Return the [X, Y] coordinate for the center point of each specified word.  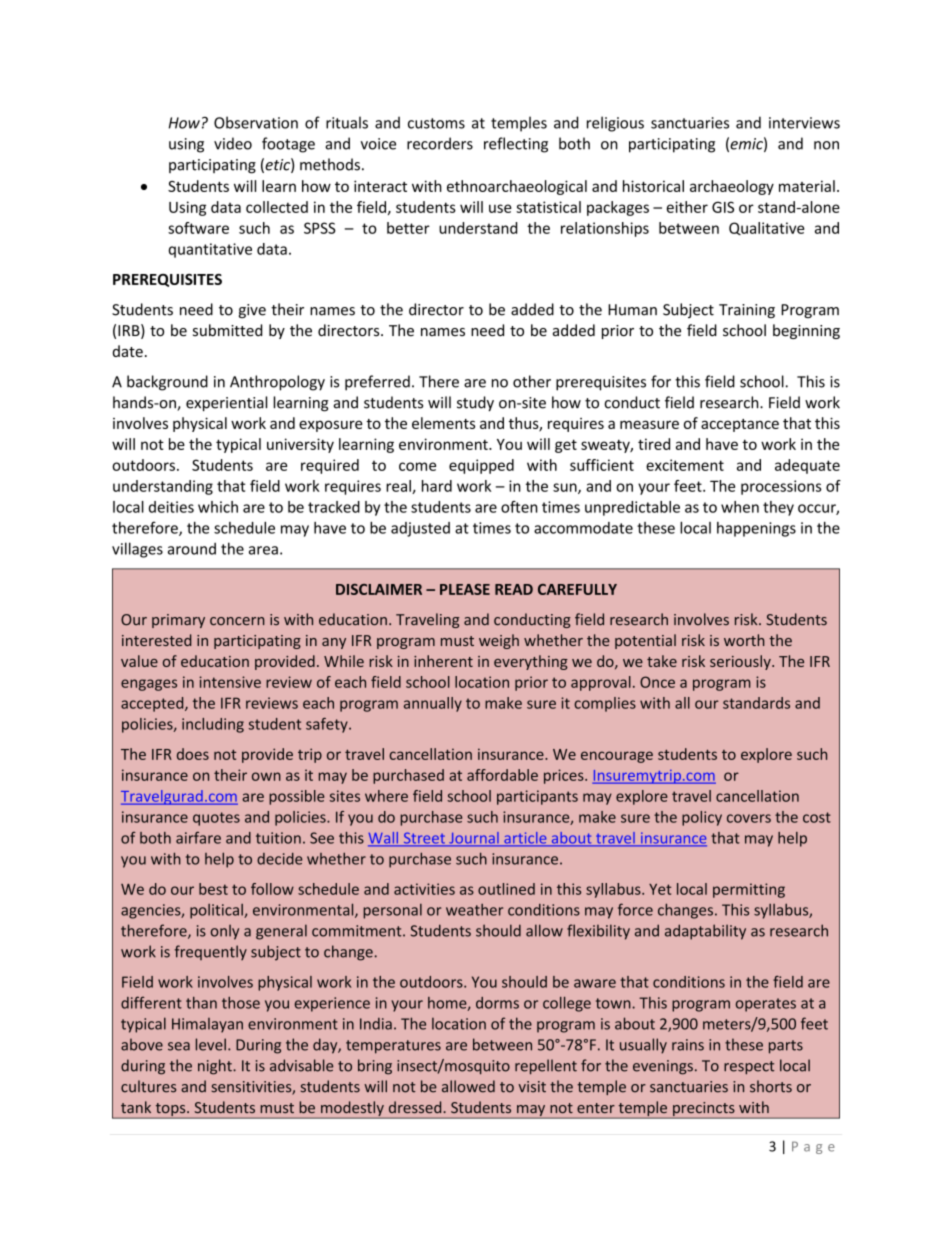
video [233, 143]
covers [749, 818]
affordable [502, 775]
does [193, 754]
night [216, 1067]
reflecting [516, 145]
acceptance [740, 425]
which [218, 507]
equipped [481, 466]
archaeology [732, 187]
